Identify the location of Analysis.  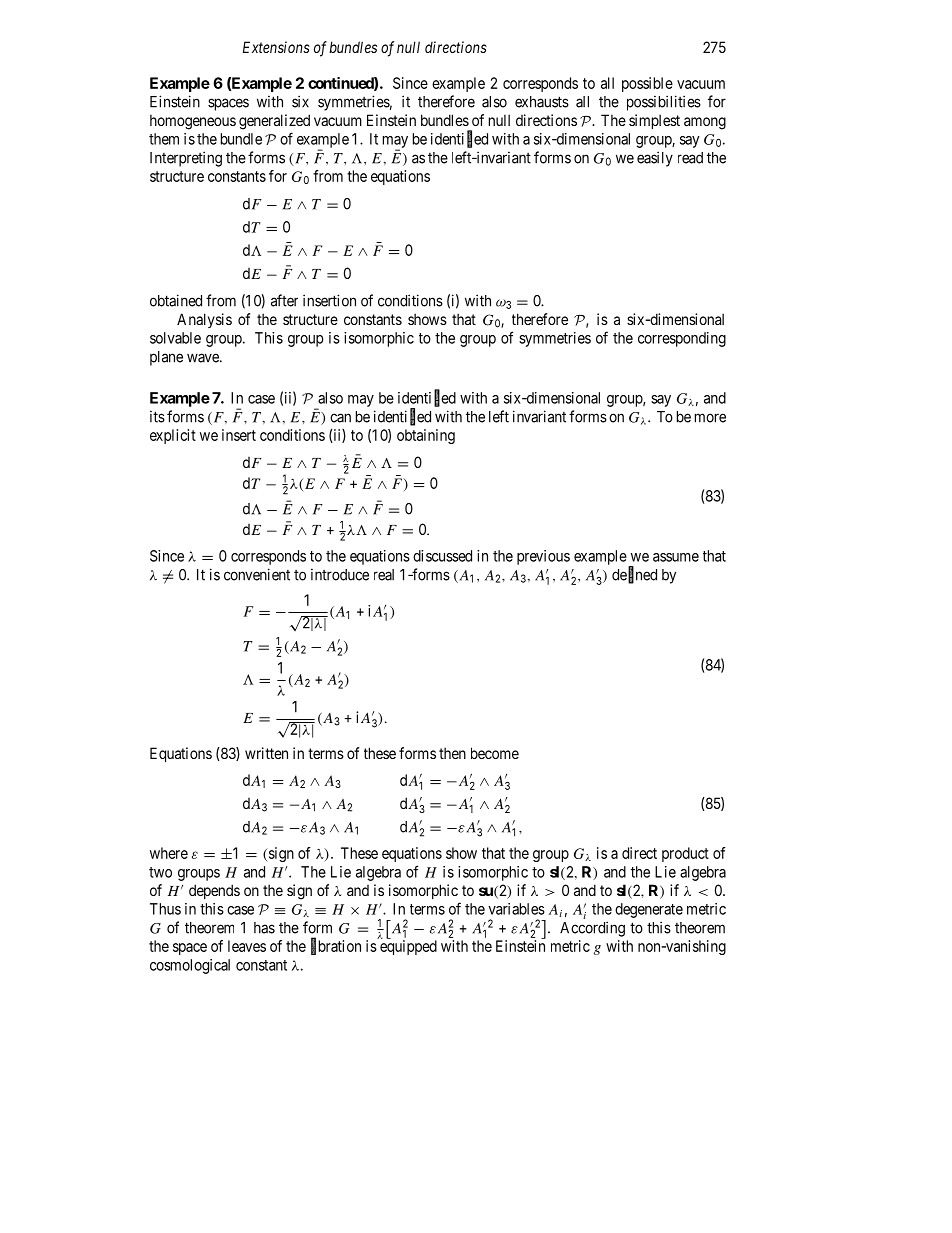
(204, 320).
